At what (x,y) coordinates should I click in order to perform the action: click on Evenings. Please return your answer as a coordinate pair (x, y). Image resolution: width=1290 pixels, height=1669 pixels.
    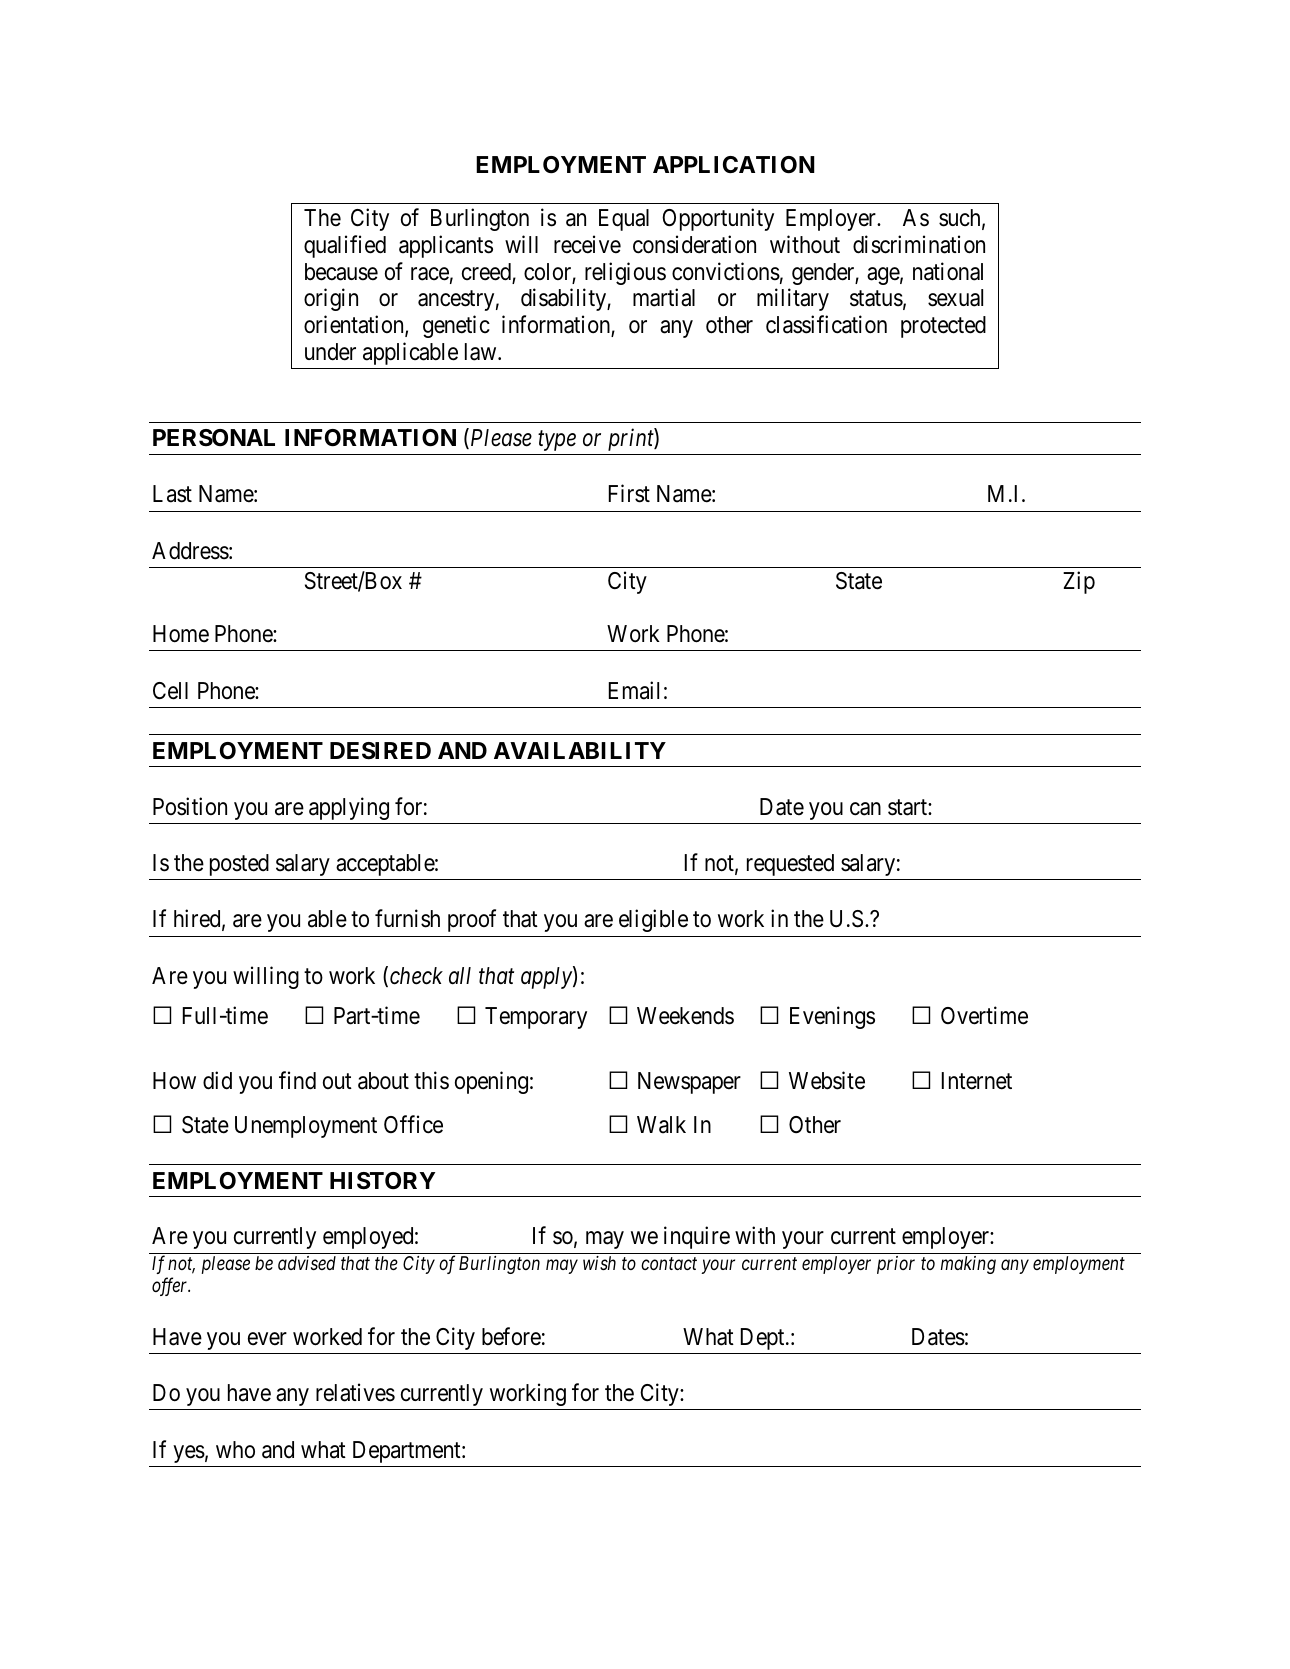
    Looking at the image, I should click on (832, 1017).
